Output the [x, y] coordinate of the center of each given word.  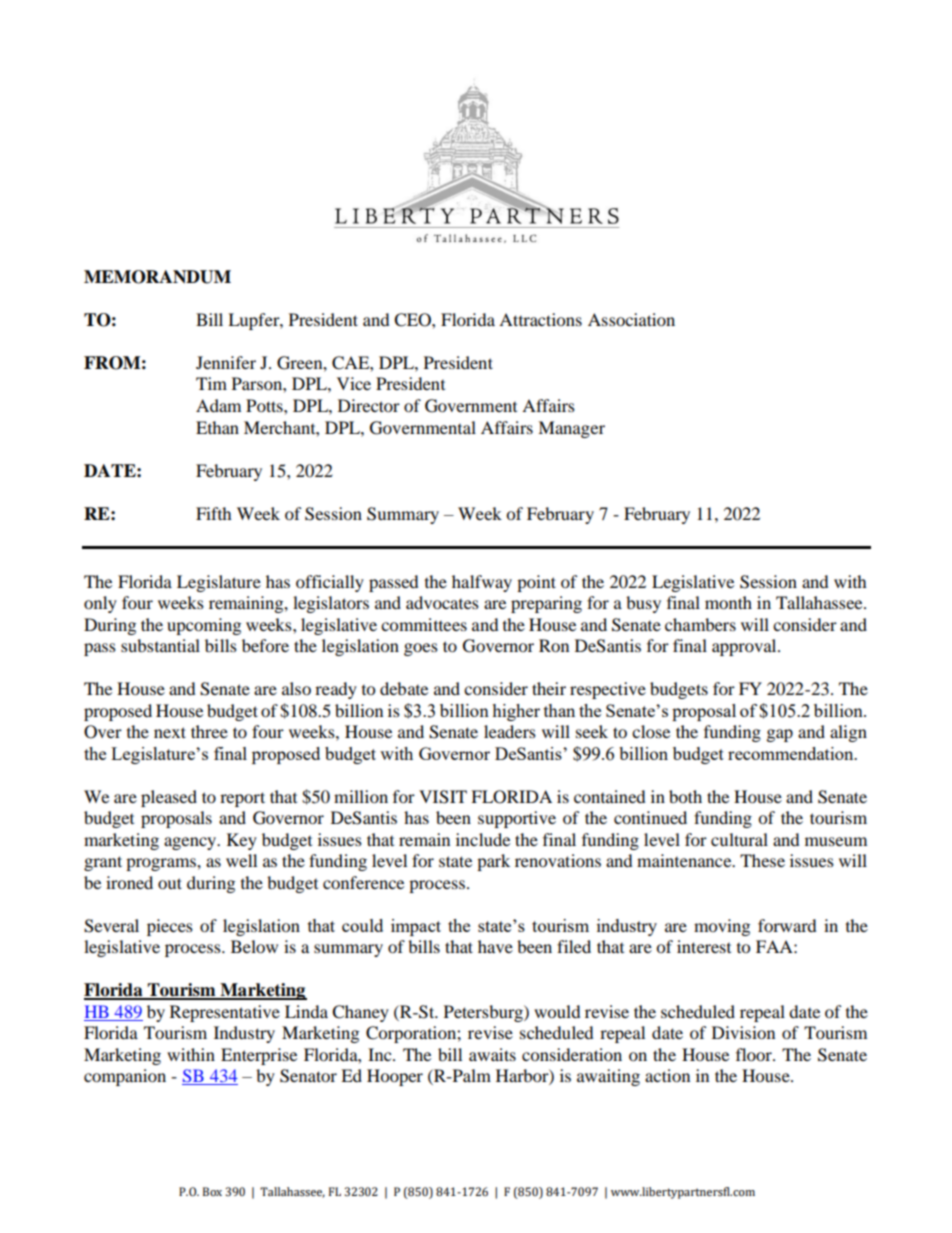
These [762, 860]
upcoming [204, 626]
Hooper [395, 1077]
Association [631, 319]
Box [212, 1191]
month [728, 602]
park [493, 862]
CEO [413, 320]
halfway [482, 583]
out [170, 883]
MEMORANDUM [157, 277]
